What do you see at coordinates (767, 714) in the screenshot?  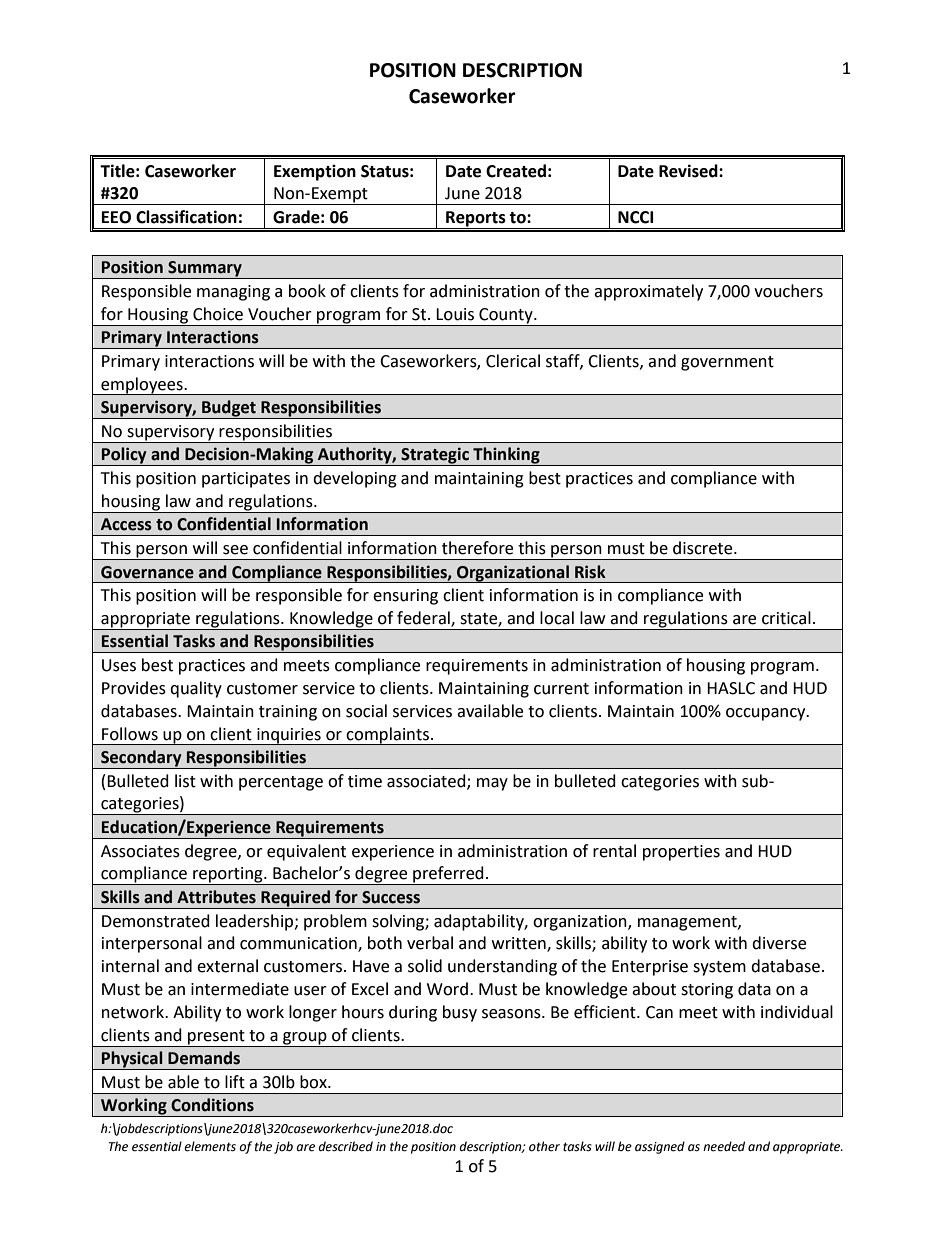 I see `occupancy` at bounding box center [767, 714].
